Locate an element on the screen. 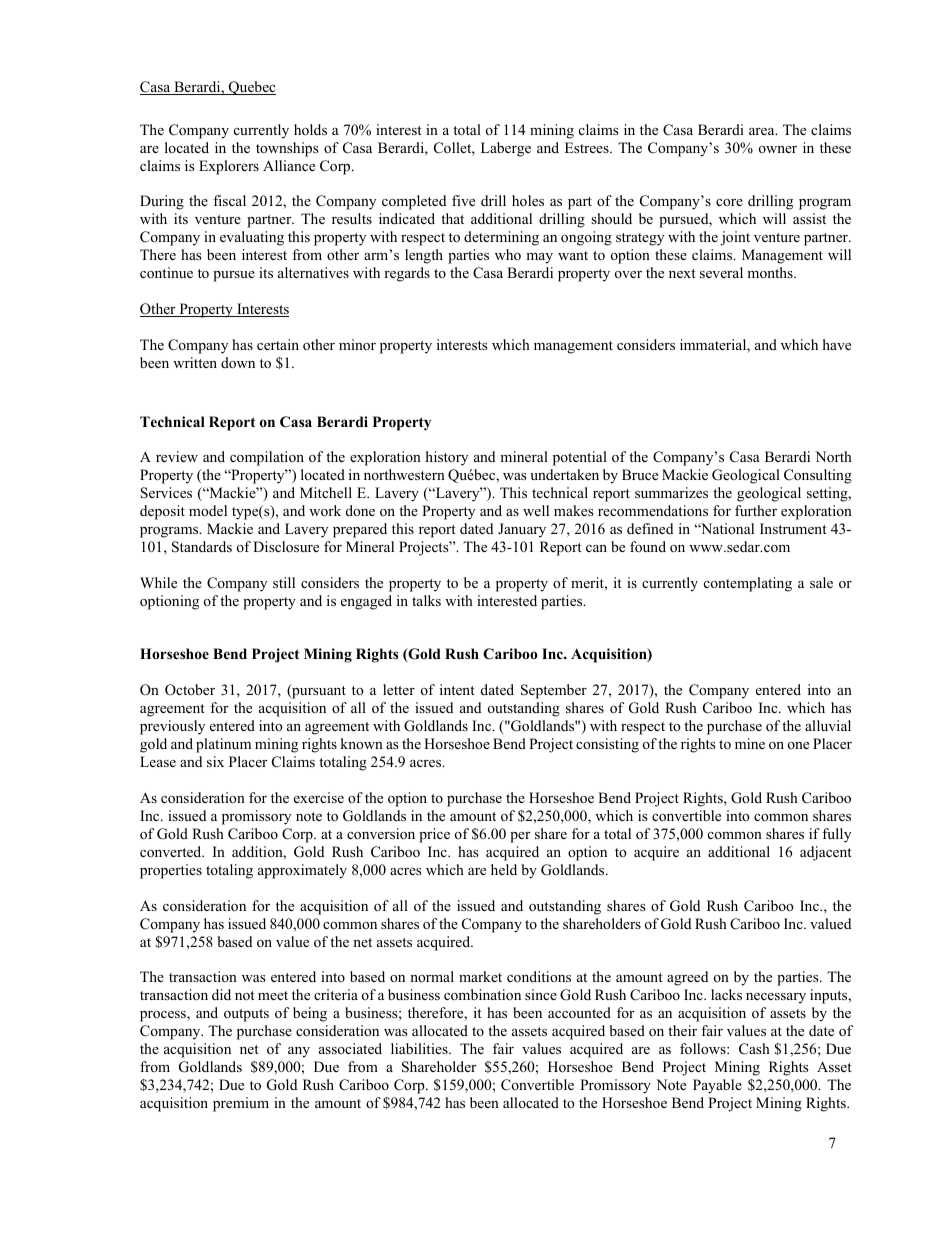  premium is located at coordinates (241, 1104).
